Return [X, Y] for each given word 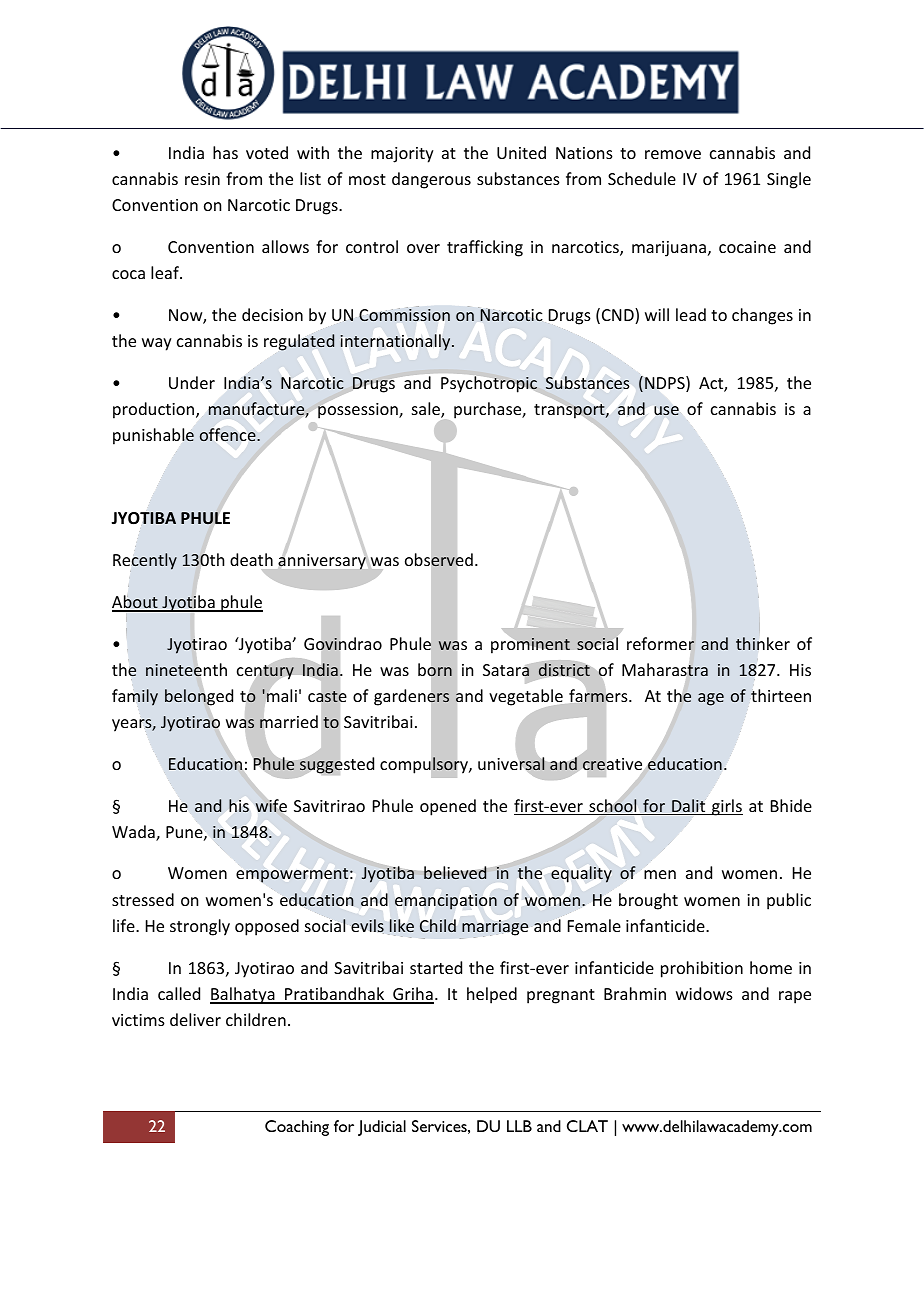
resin [202, 179]
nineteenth [186, 670]
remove [673, 154]
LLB [519, 1126]
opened [448, 807]
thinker [763, 644]
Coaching [297, 1128]
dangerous [431, 180]
